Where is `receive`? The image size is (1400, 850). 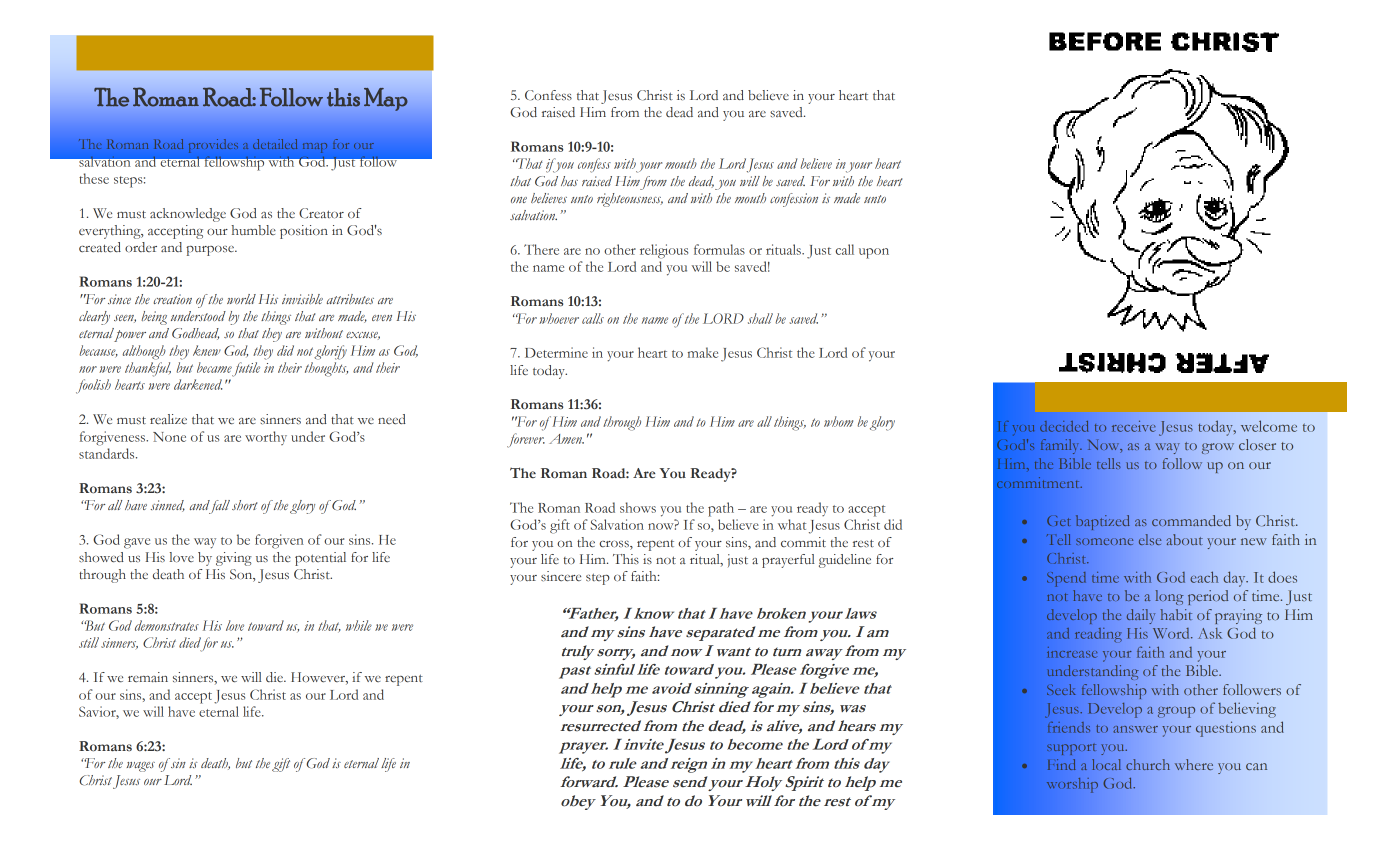
receive is located at coordinates (1134, 426).
